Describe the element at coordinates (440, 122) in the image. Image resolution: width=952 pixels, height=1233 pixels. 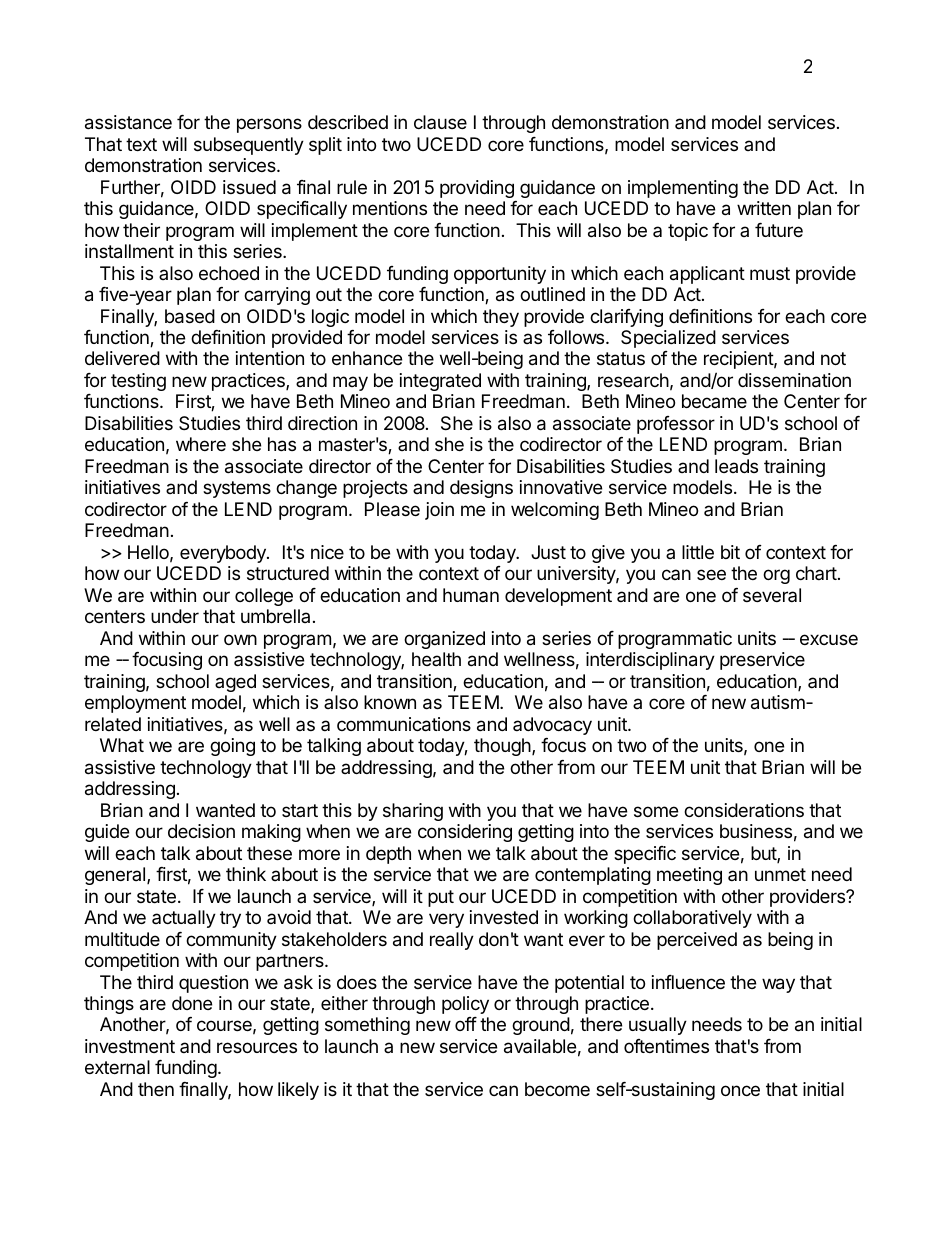
I see `clause` at that location.
